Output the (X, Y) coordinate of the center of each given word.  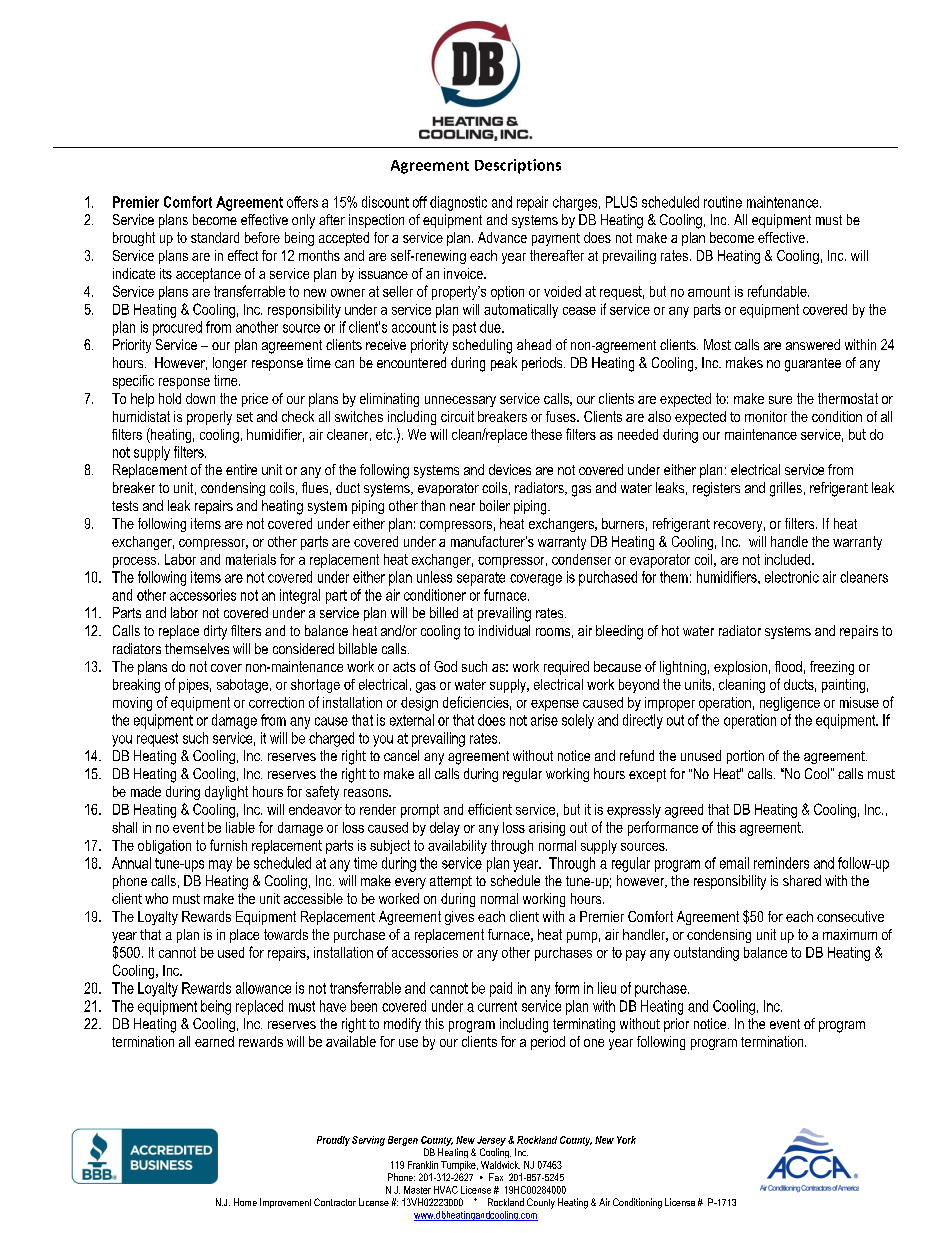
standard (215, 237)
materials (251, 559)
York (626, 1140)
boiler (495, 505)
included (789, 559)
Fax (496, 1177)
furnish (228, 845)
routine (723, 202)
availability (457, 847)
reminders (781, 863)
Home (245, 1202)
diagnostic (458, 203)
